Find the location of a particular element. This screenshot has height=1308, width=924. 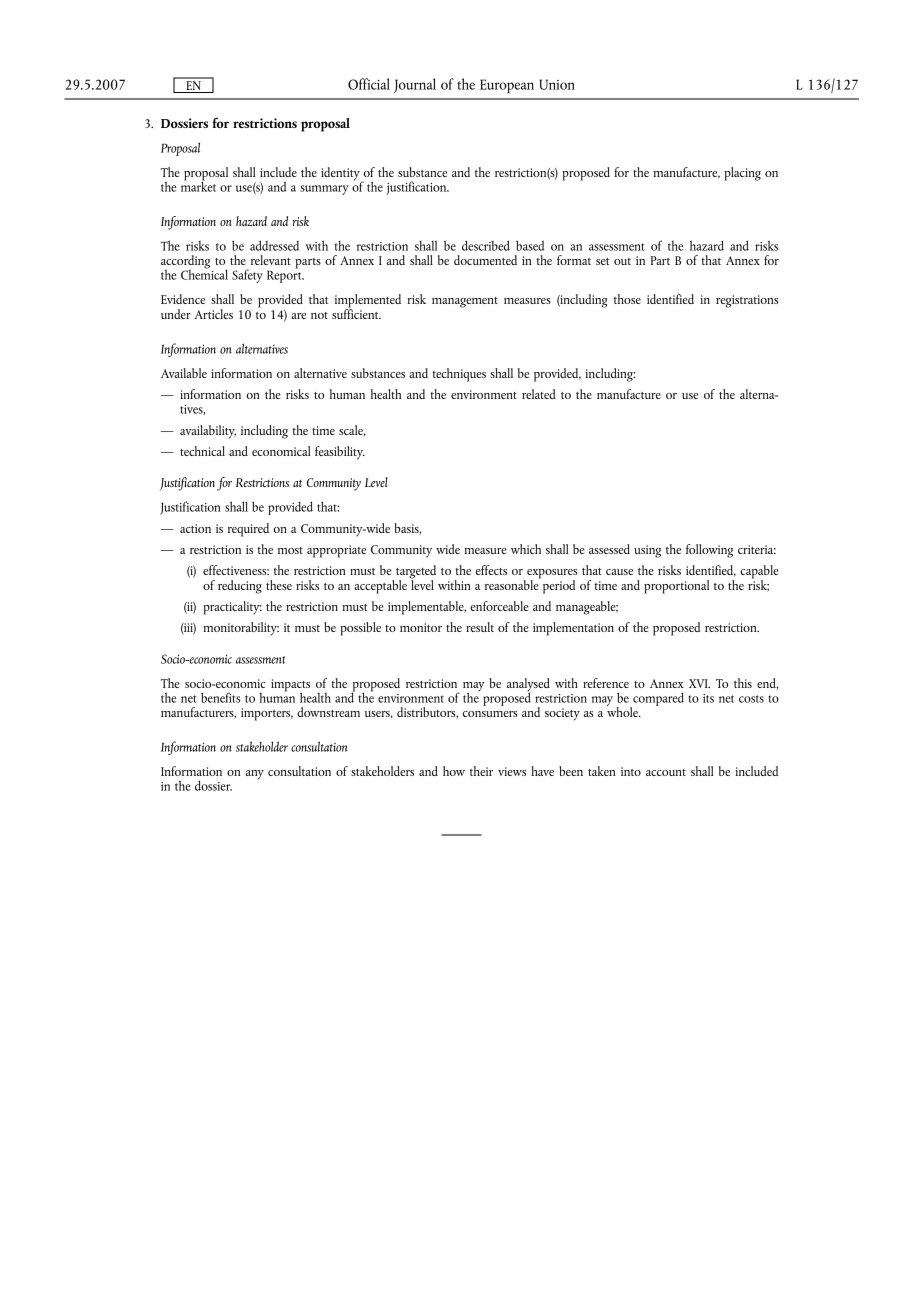

Available is located at coordinates (184, 373).
